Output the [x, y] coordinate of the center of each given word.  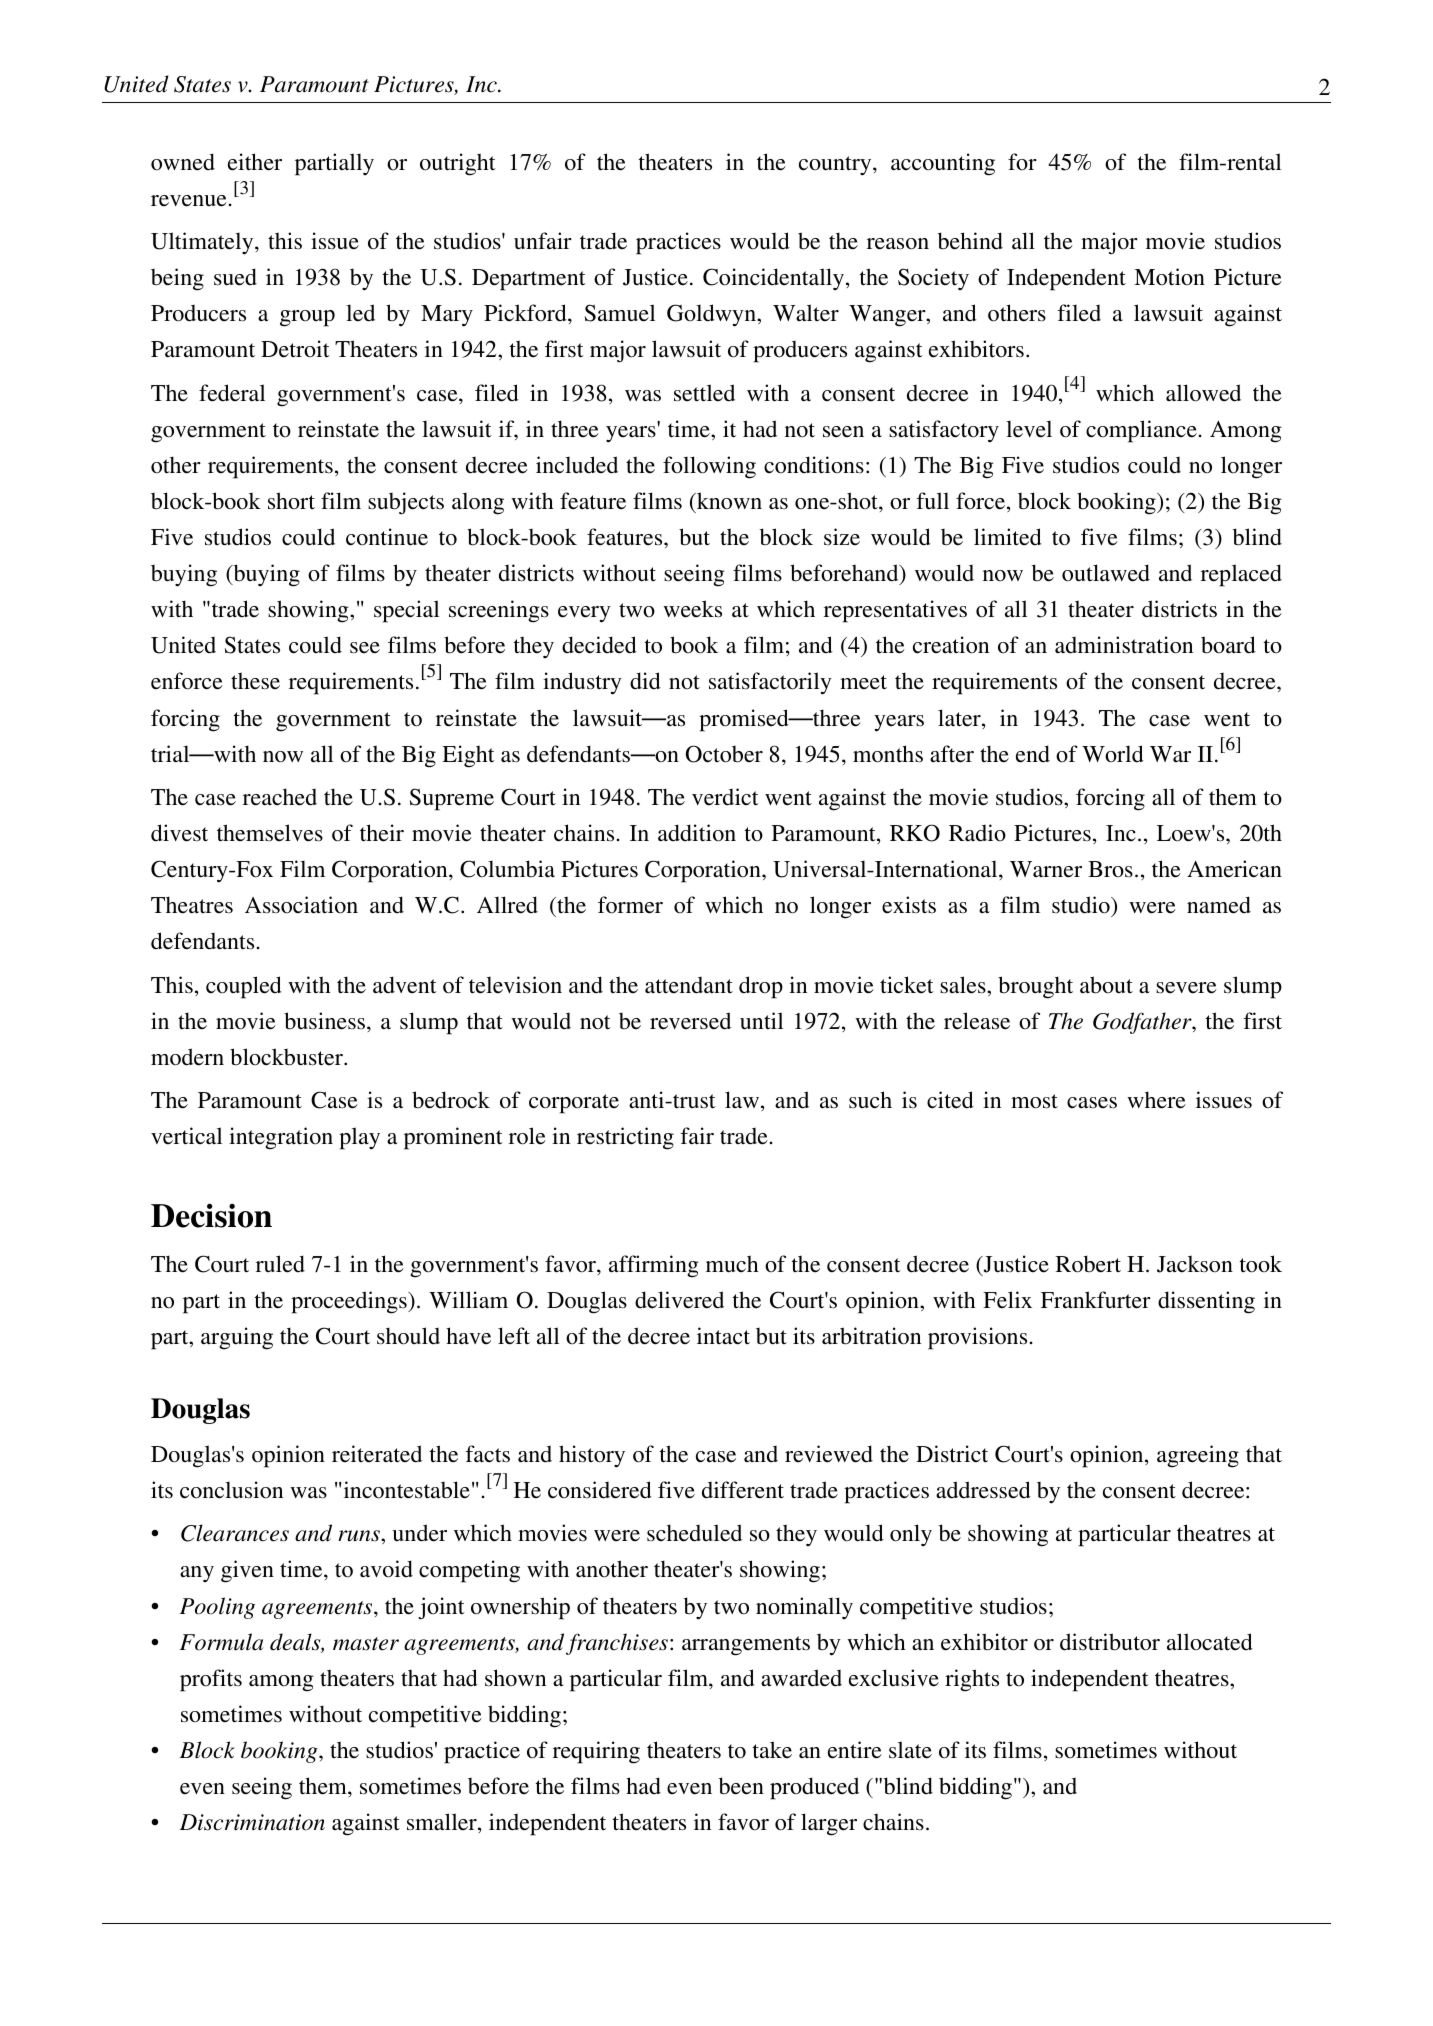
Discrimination [252, 1822]
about [1106, 985]
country [836, 166]
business [324, 1021]
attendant [689, 985]
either [255, 162]
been [741, 1786]
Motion [1169, 277]
